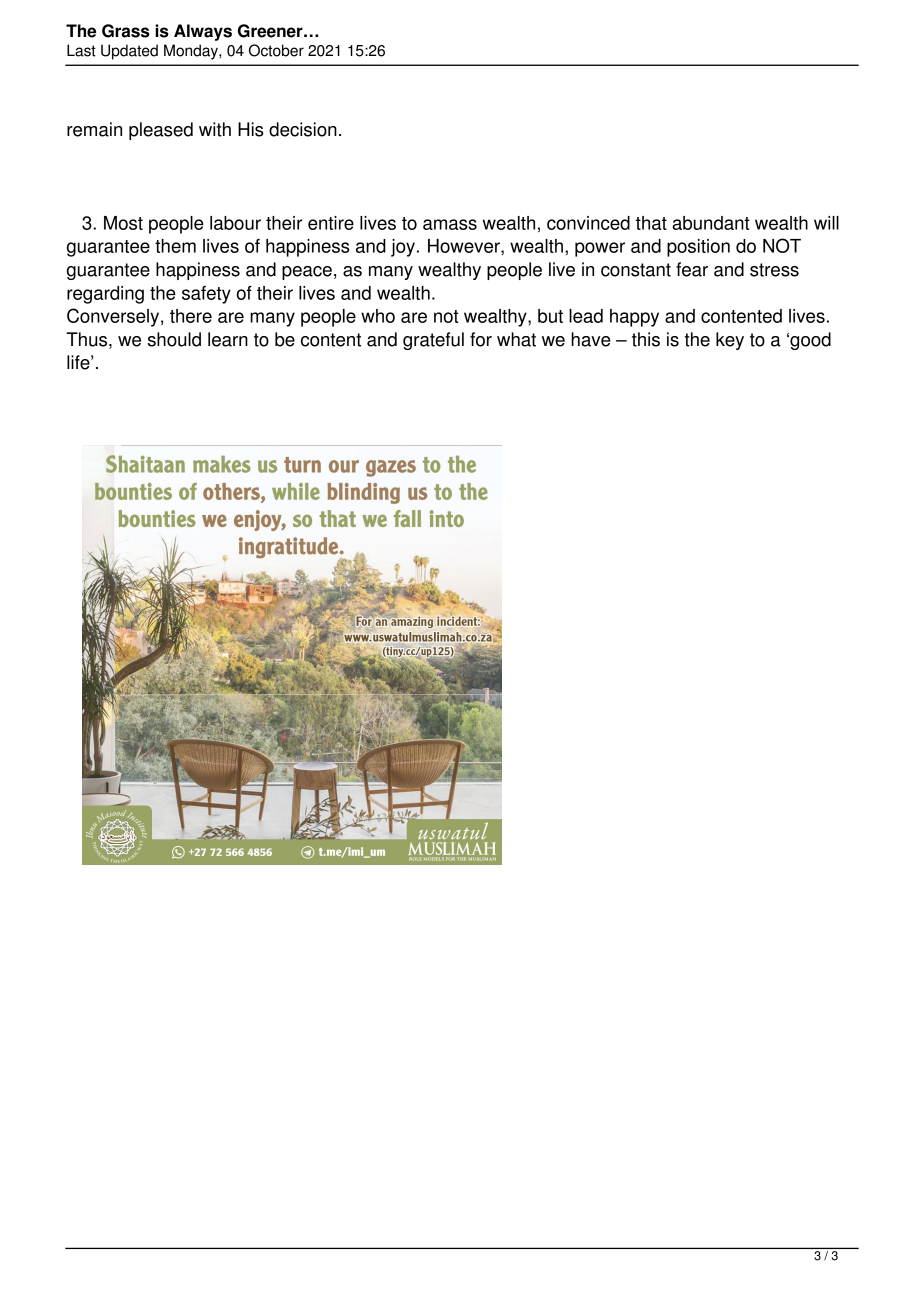 The image size is (924, 1308). What do you see at coordinates (276, 50) in the page?
I see `October` at bounding box center [276, 50].
